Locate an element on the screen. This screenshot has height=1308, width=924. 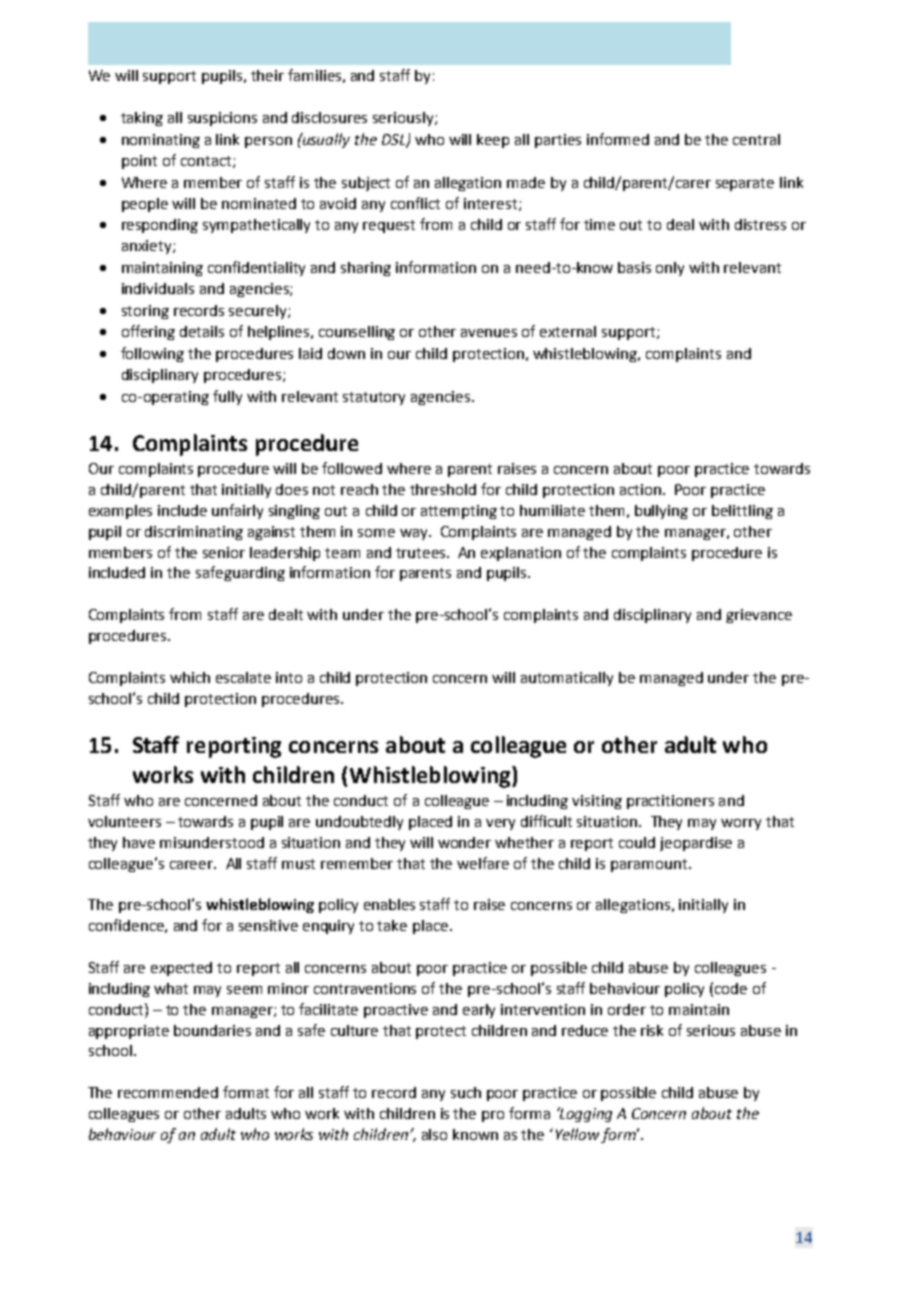
suspicions is located at coordinates (222, 119).
